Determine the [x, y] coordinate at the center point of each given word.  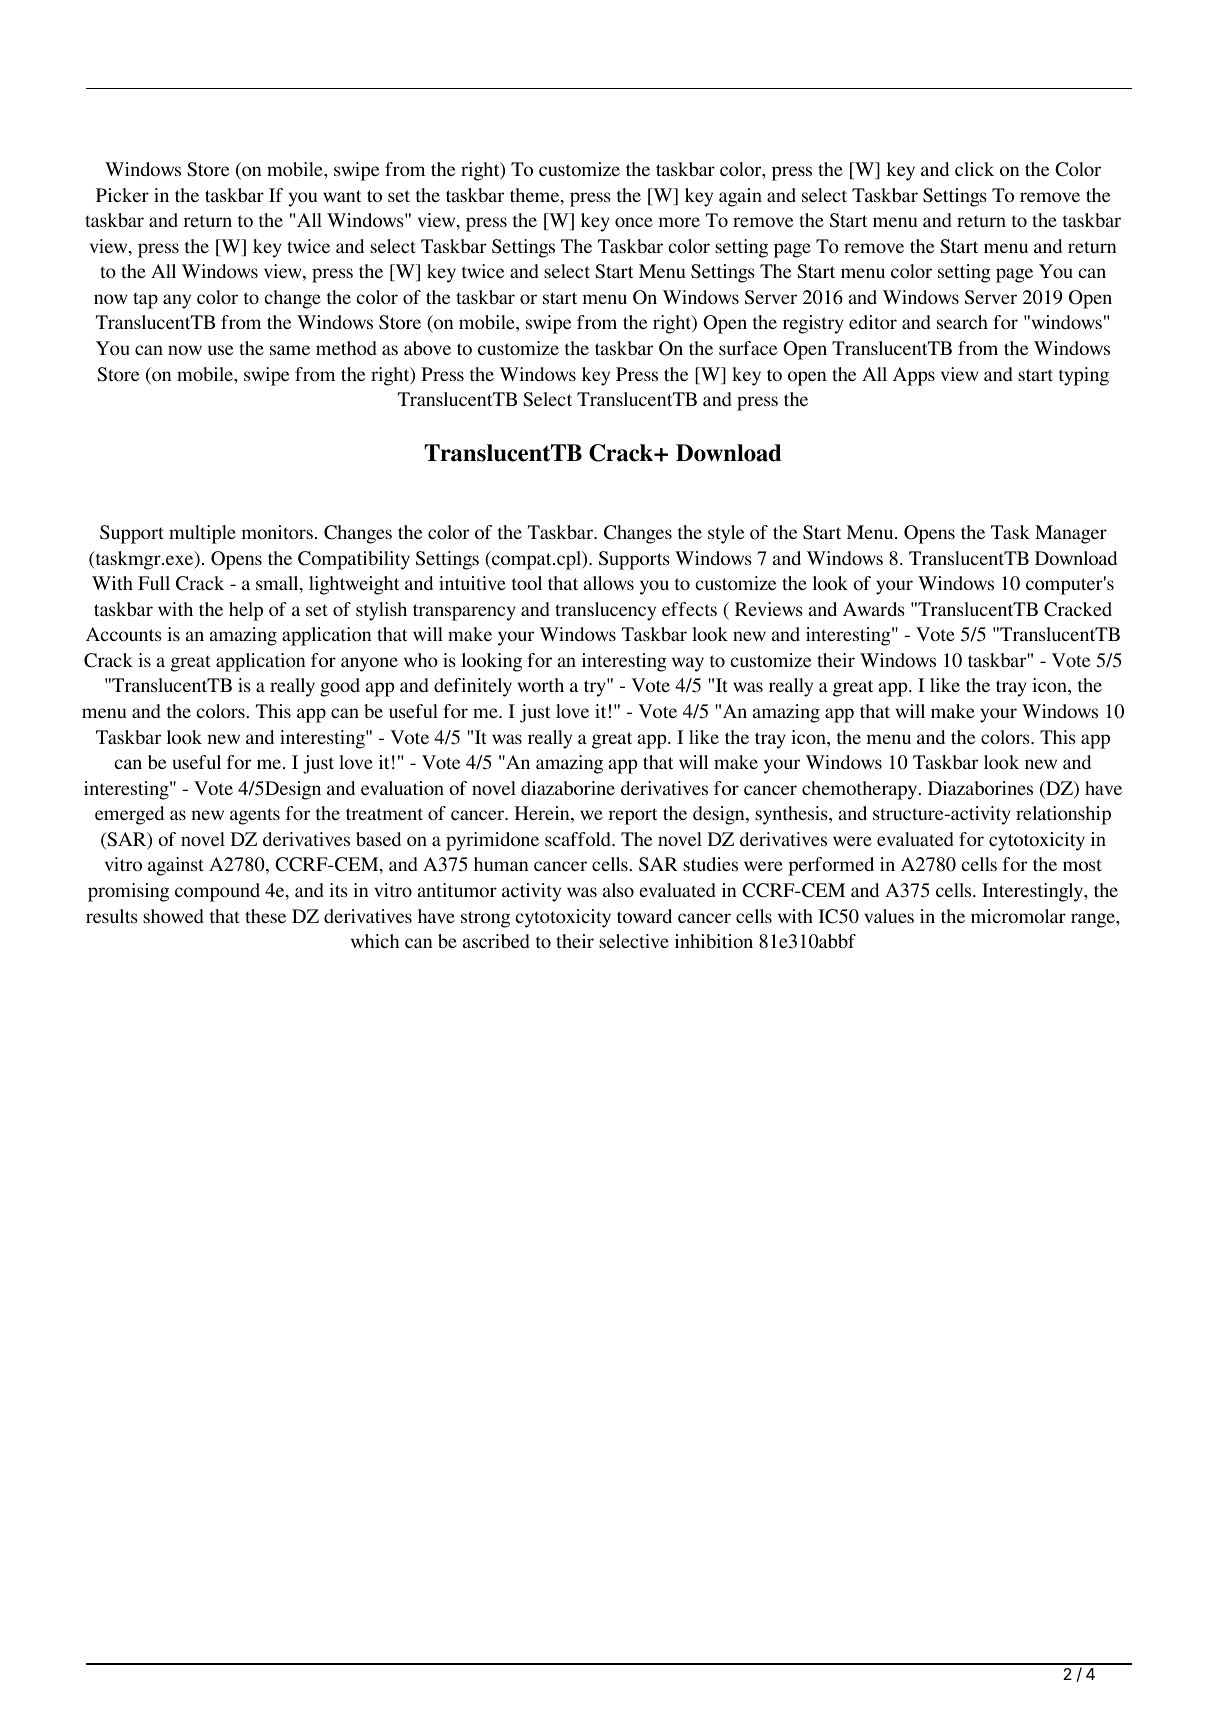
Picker [122, 195]
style [726, 534]
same [290, 350]
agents [255, 817]
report [633, 816]
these [265, 916]
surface [748, 348]
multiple [202, 534]
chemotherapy [861, 790]
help [246, 611]
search [962, 322]
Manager [1071, 534]
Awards [874, 609]
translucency [605, 611]
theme [536, 196]
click [974, 169]
